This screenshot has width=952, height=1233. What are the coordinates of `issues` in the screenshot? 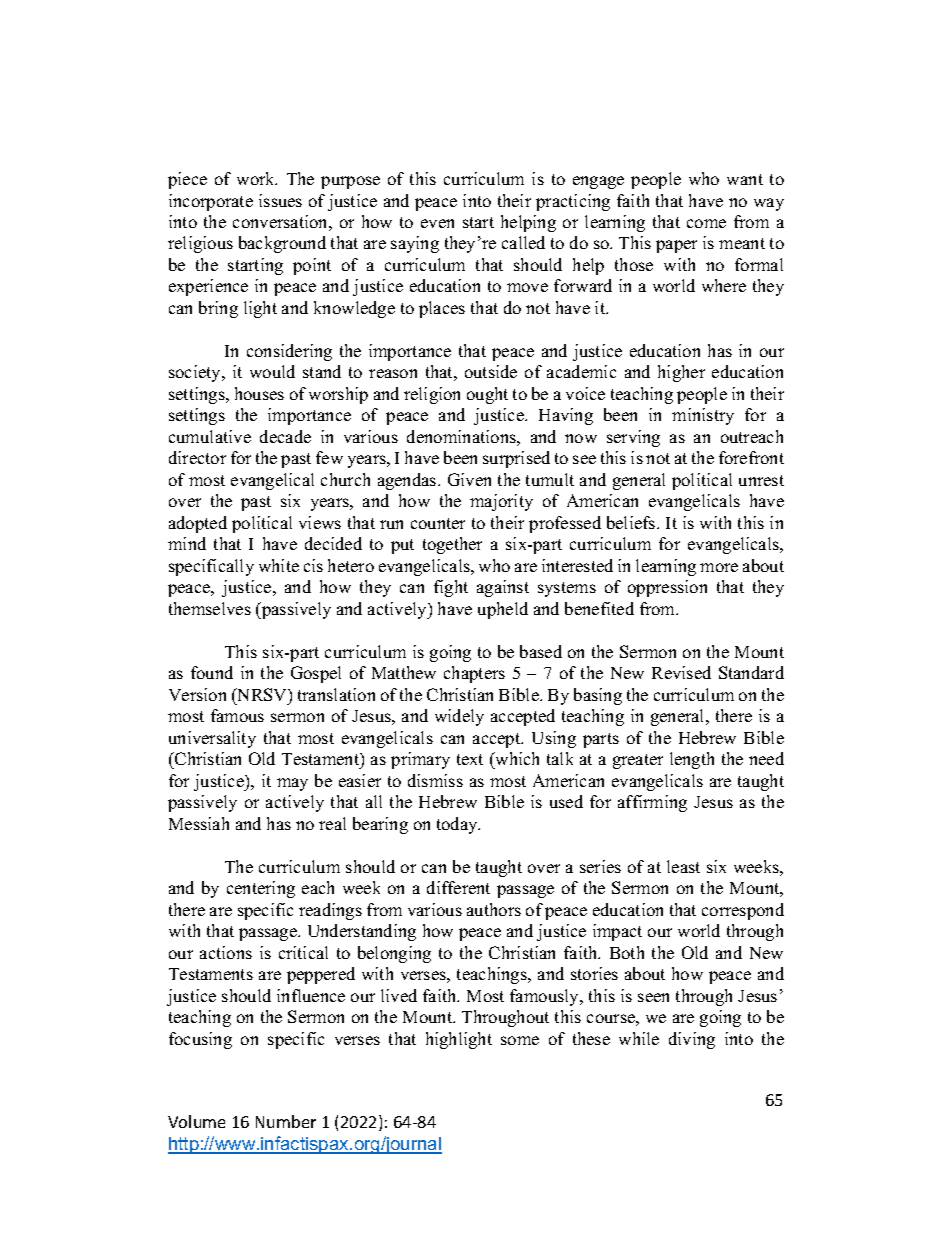 It's located at (280, 200).
